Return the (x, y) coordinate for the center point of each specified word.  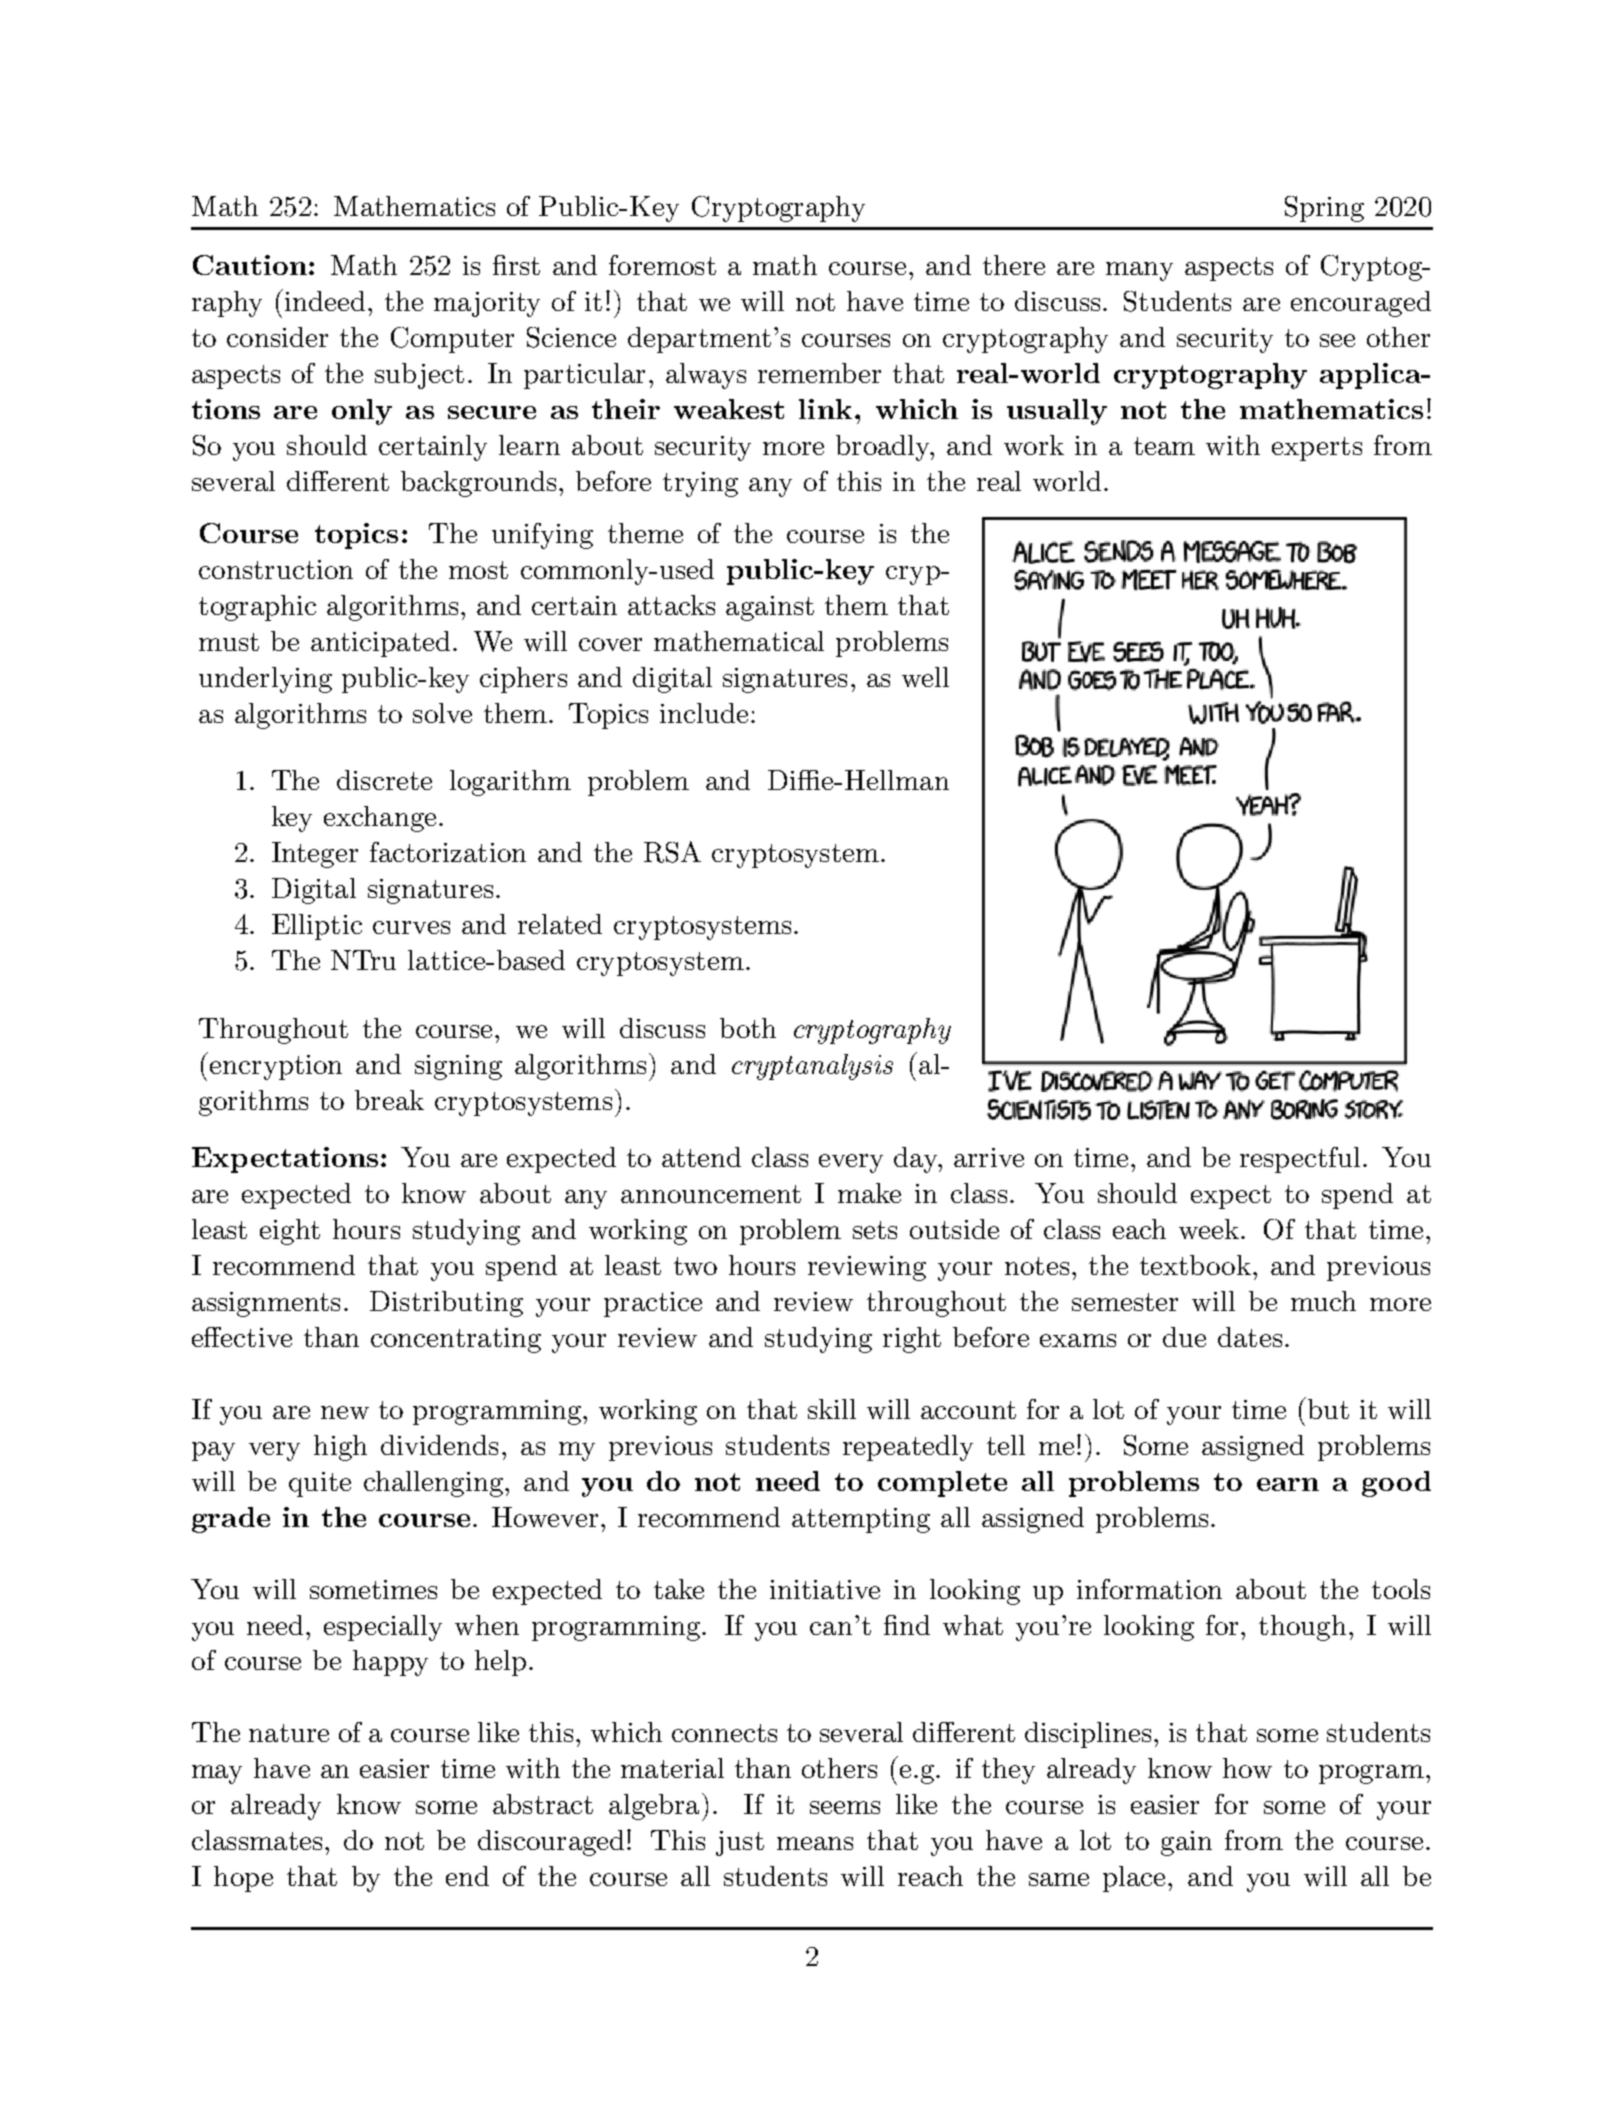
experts (1317, 449)
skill (832, 1409)
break (389, 1100)
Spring (1324, 209)
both (748, 1028)
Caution (250, 265)
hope (243, 1879)
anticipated (380, 644)
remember (819, 373)
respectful (1300, 1160)
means (815, 1843)
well (925, 677)
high (340, 1448)
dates (1250, 1337)
